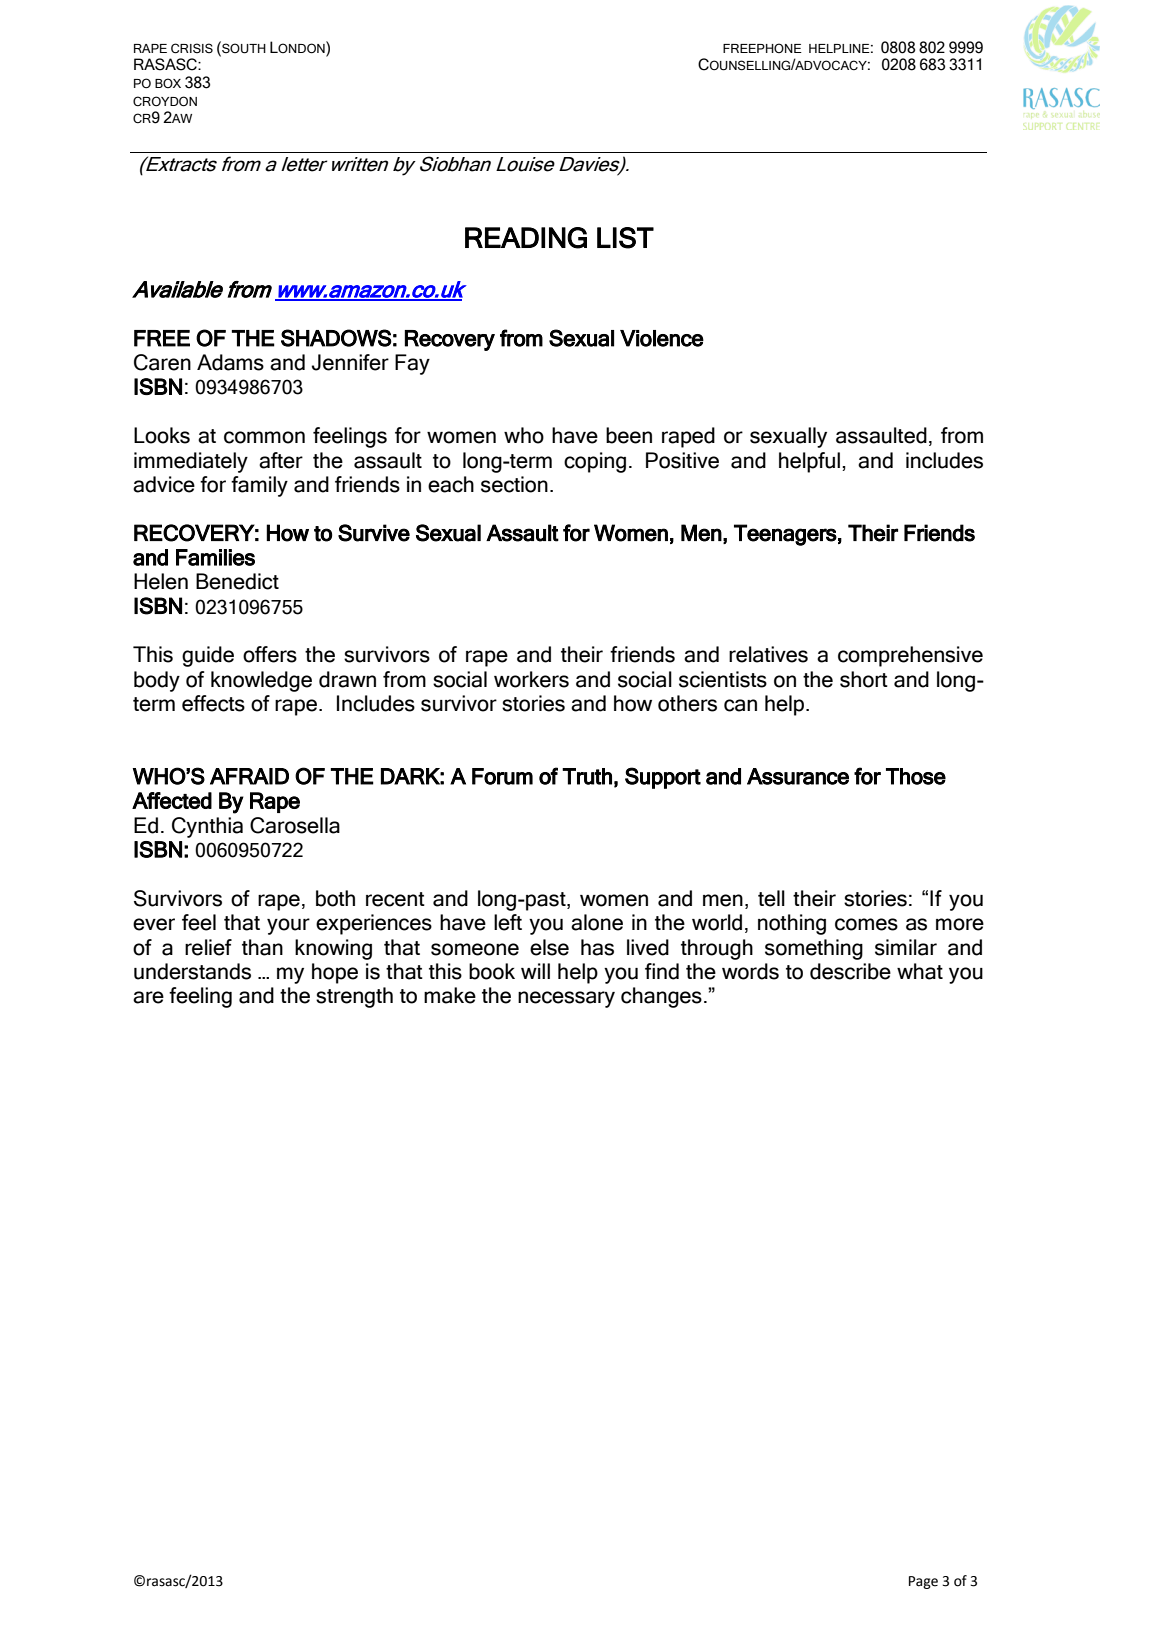  What do you see at coordinates (566, 999) in the document?
I see `necessary` at bounding box center [566, 999].
